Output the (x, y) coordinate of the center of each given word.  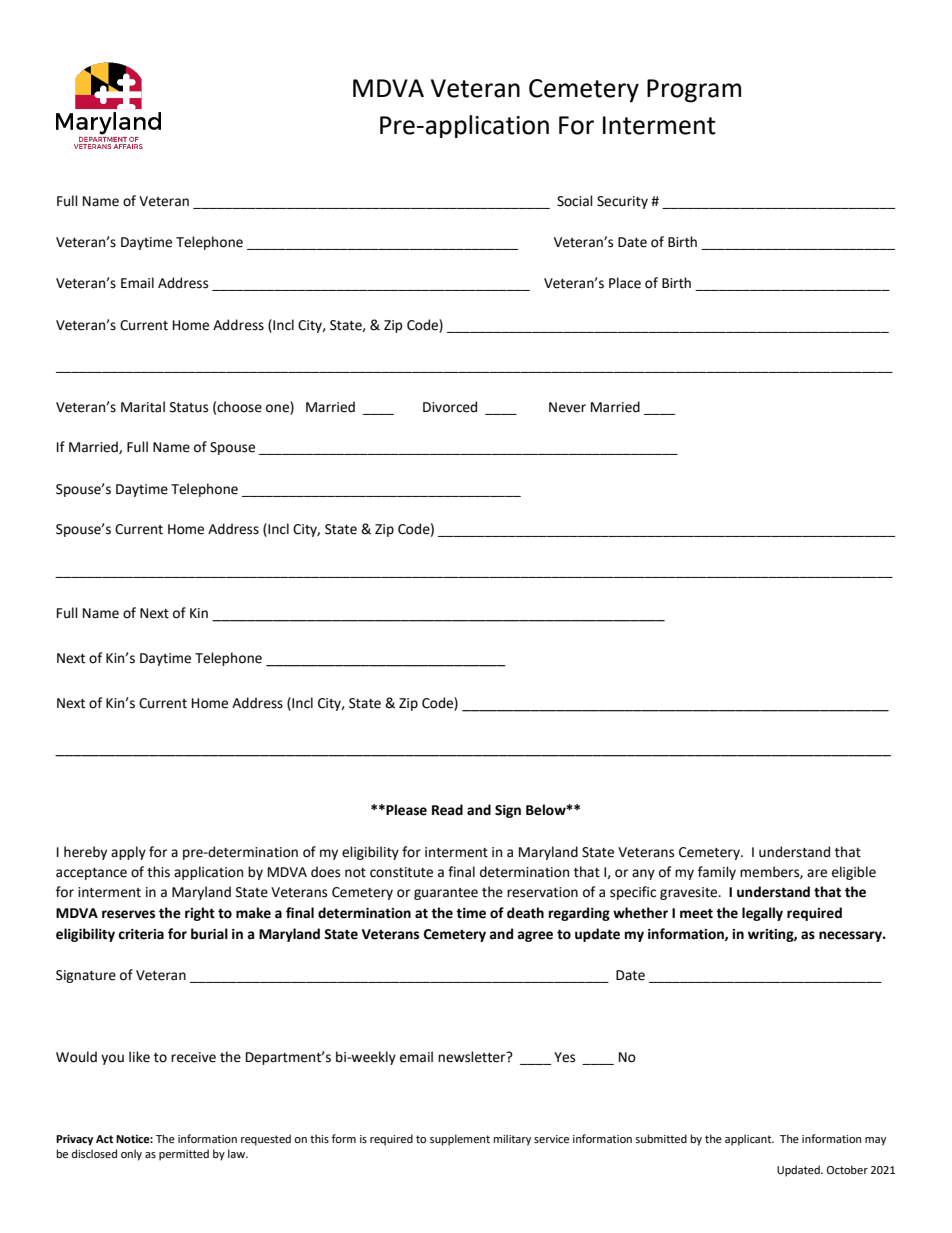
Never (567, 407)
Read (447, 810)
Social (575, 201)
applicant (749, 1140)
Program (694, 91)
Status (189, 407)
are (817, 873)
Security (622, 202)
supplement (460, 1140)
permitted (184, 1155)
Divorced (450, 407)
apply (128, 853)
